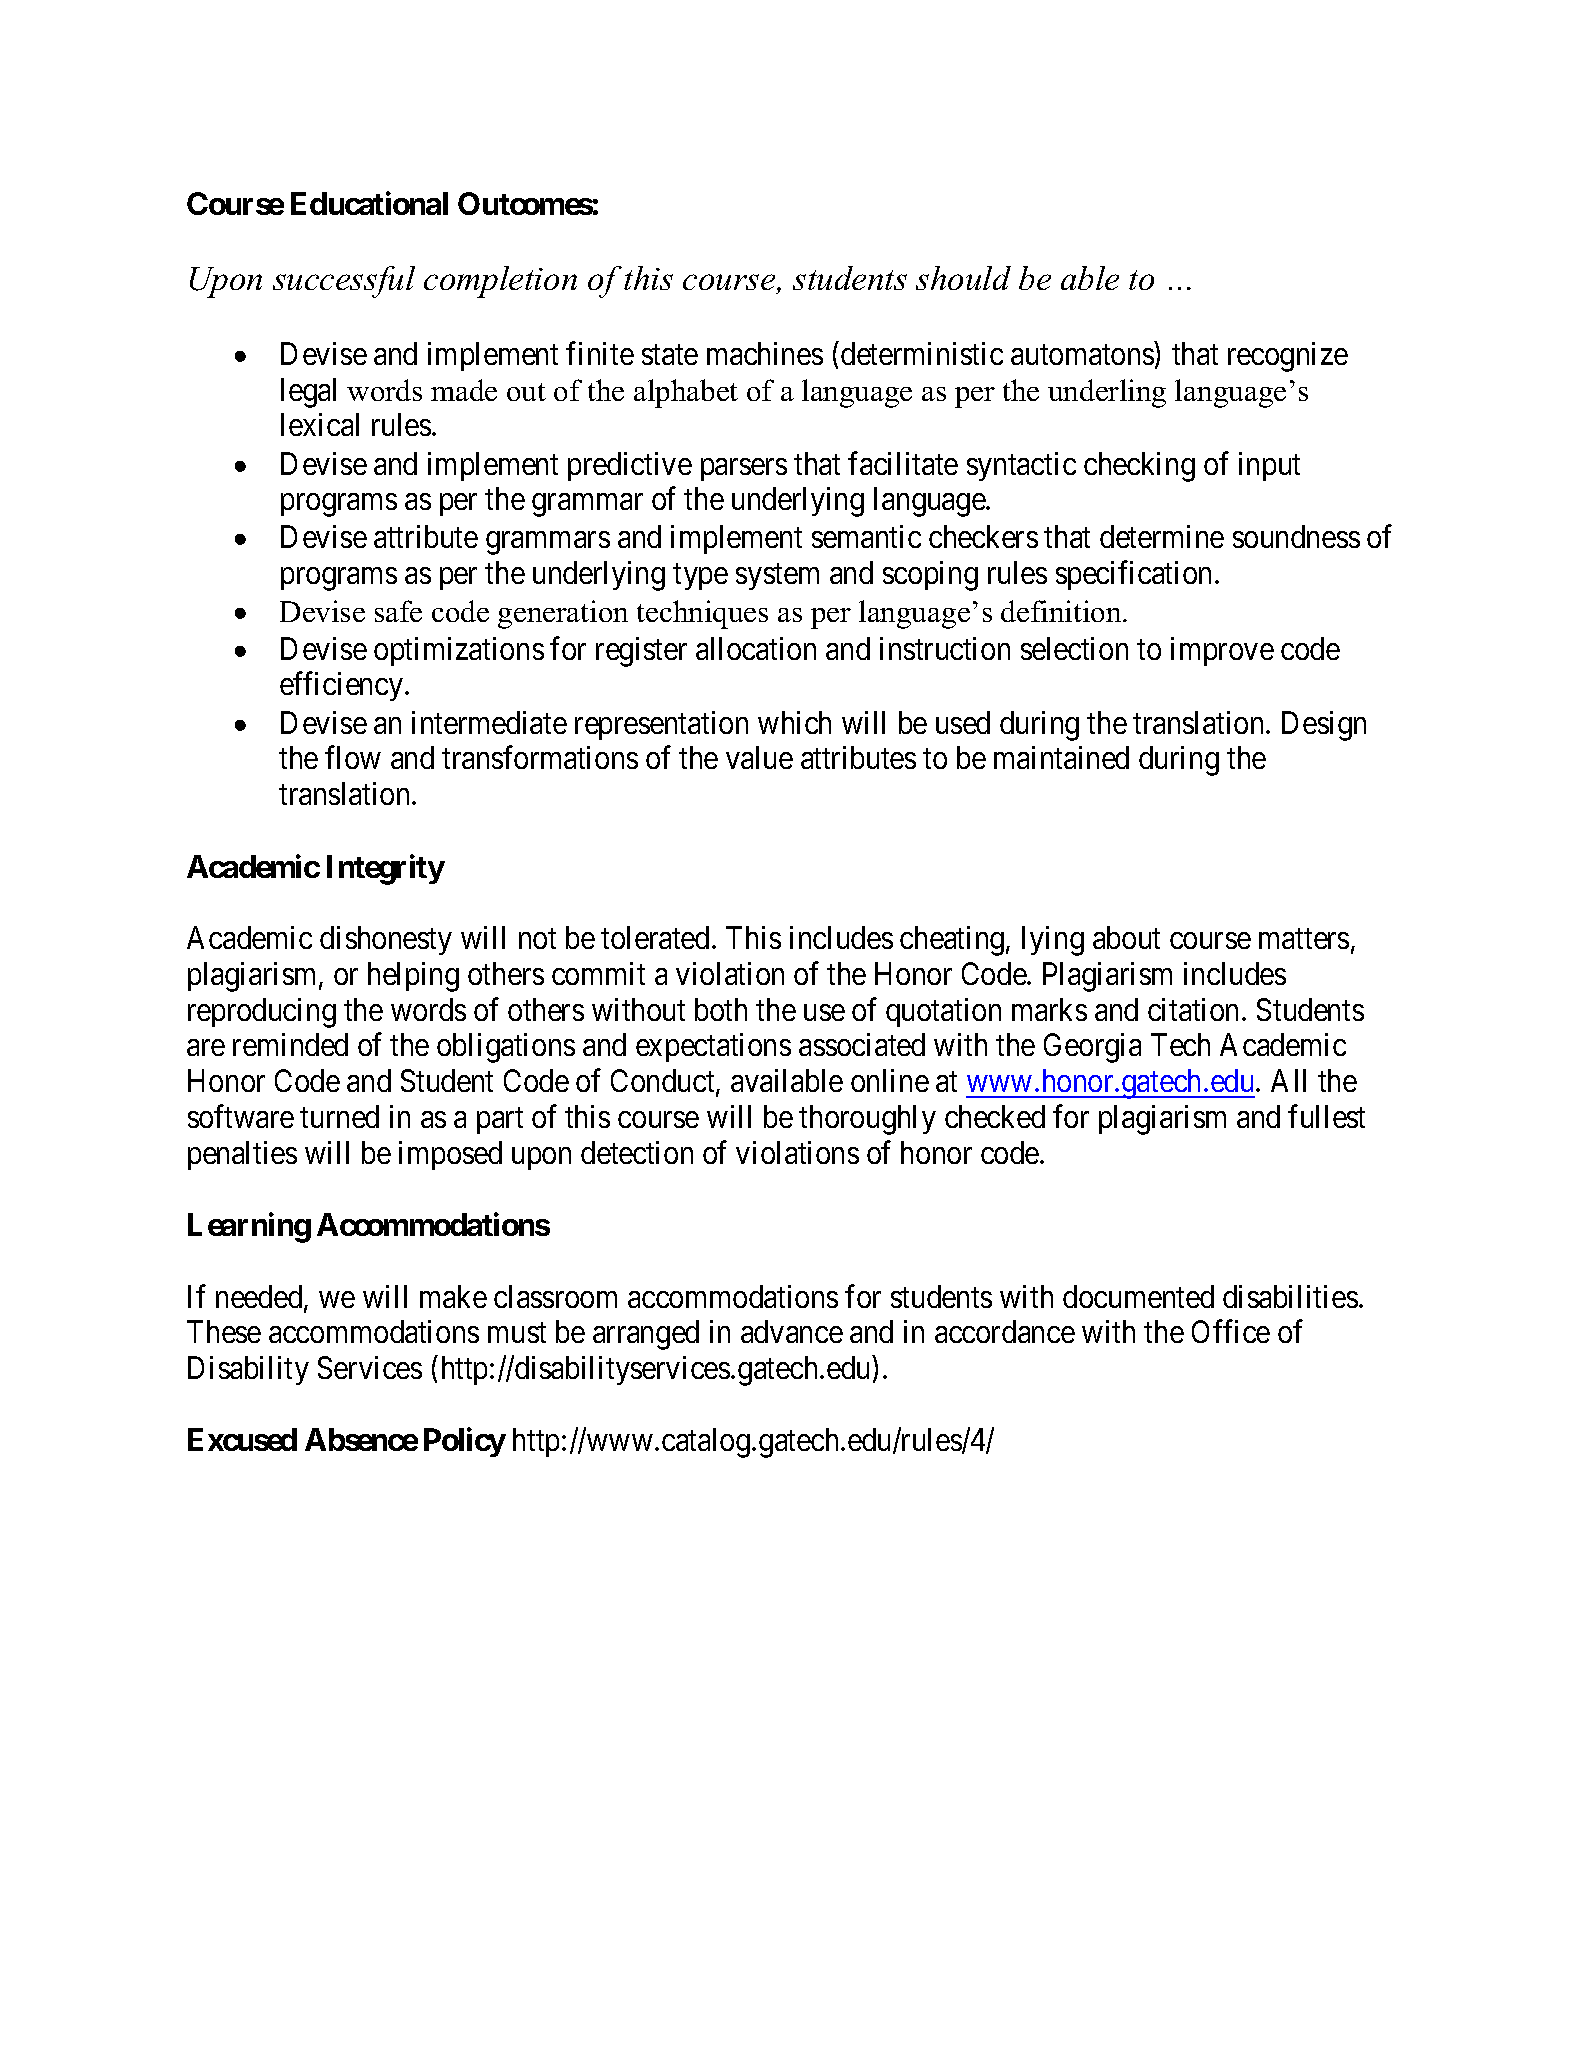 The height and width of the screenshot is (2052, 1585). I want to click on recognize, so click(1288, 357).
